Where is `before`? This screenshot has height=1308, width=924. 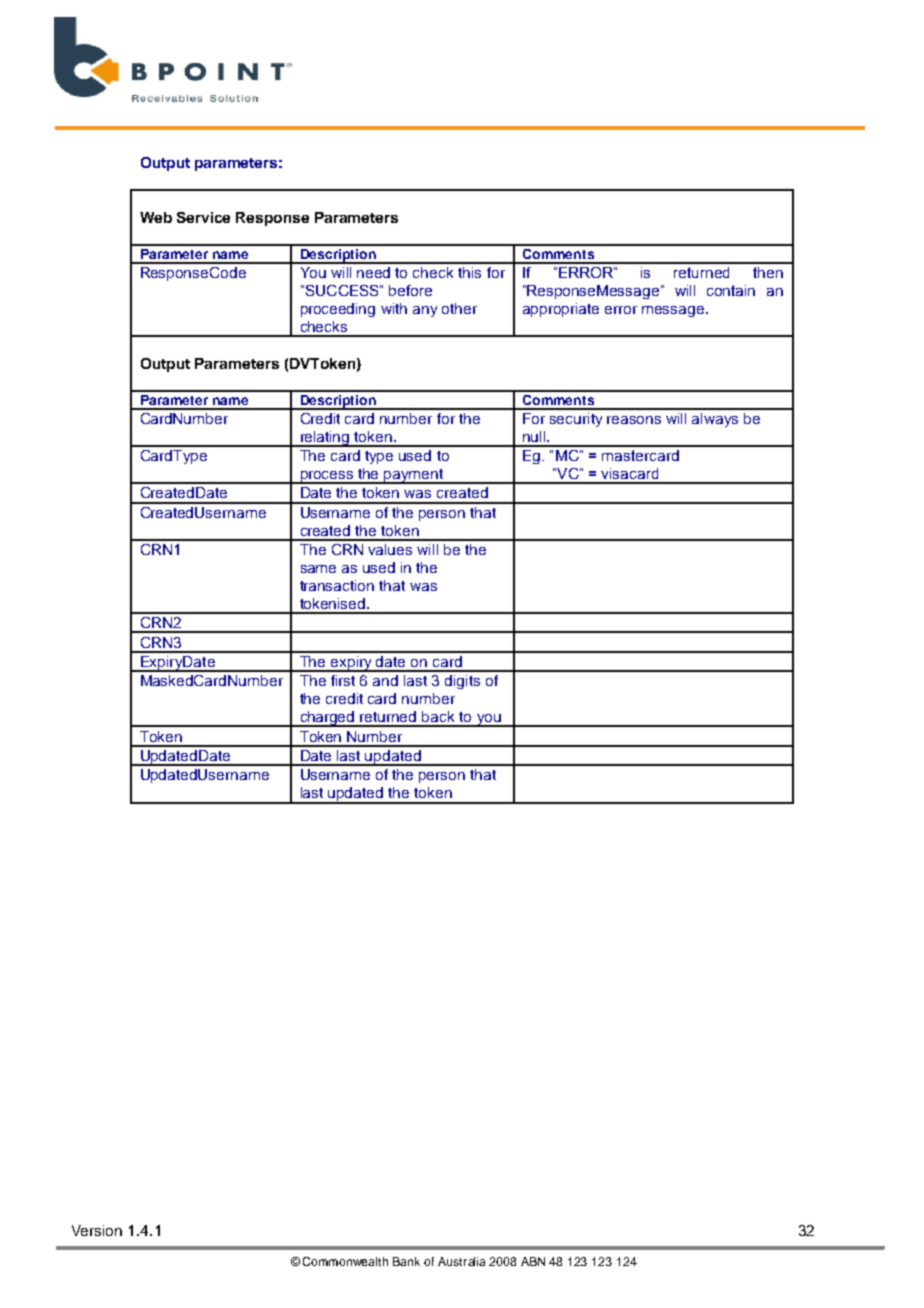 before is located at coordinates (410, 290).
